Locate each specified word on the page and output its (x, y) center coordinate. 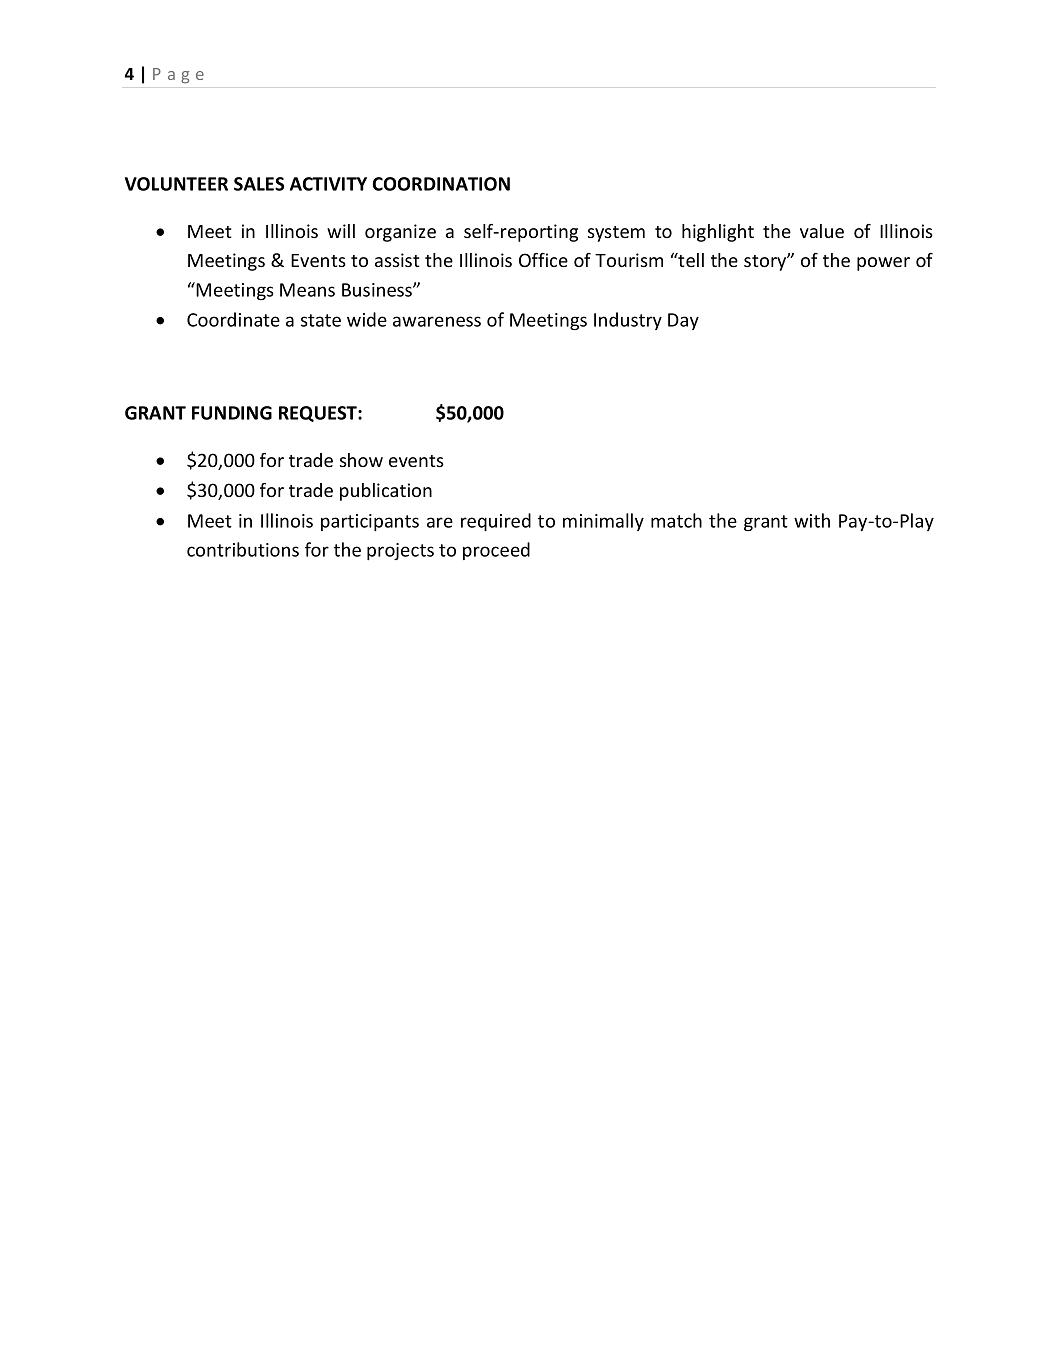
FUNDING (232, 413)
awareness (437, 321)
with (812, 520)
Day (683, 321)
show (361, 460)
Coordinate (233, 319)
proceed (496, 551)
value (822, 231)
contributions (243, 549)
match (676, 520)
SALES (259, 184)
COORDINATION (441, 184)
